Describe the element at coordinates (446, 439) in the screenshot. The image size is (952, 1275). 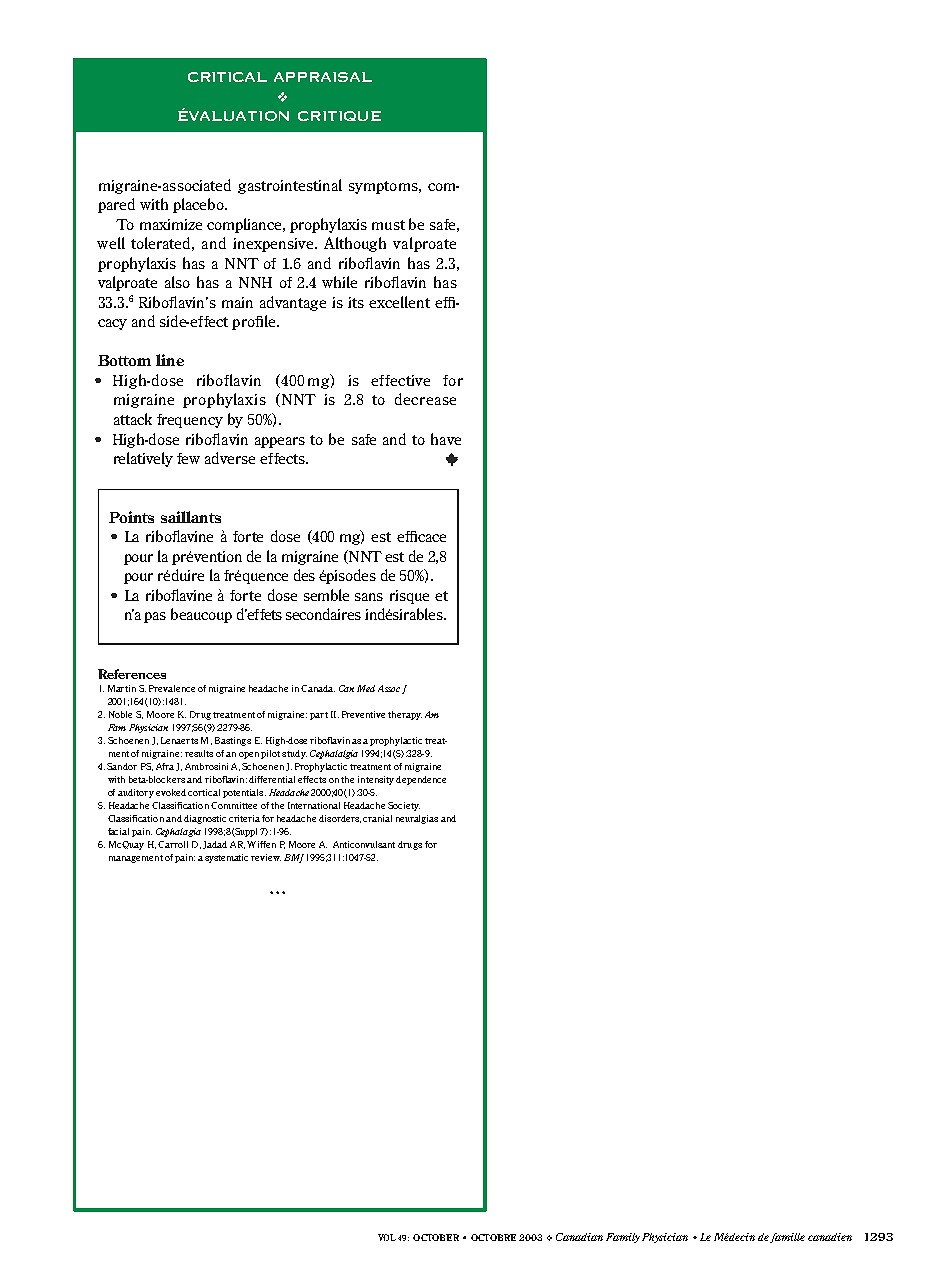
I see `have` at that location.
